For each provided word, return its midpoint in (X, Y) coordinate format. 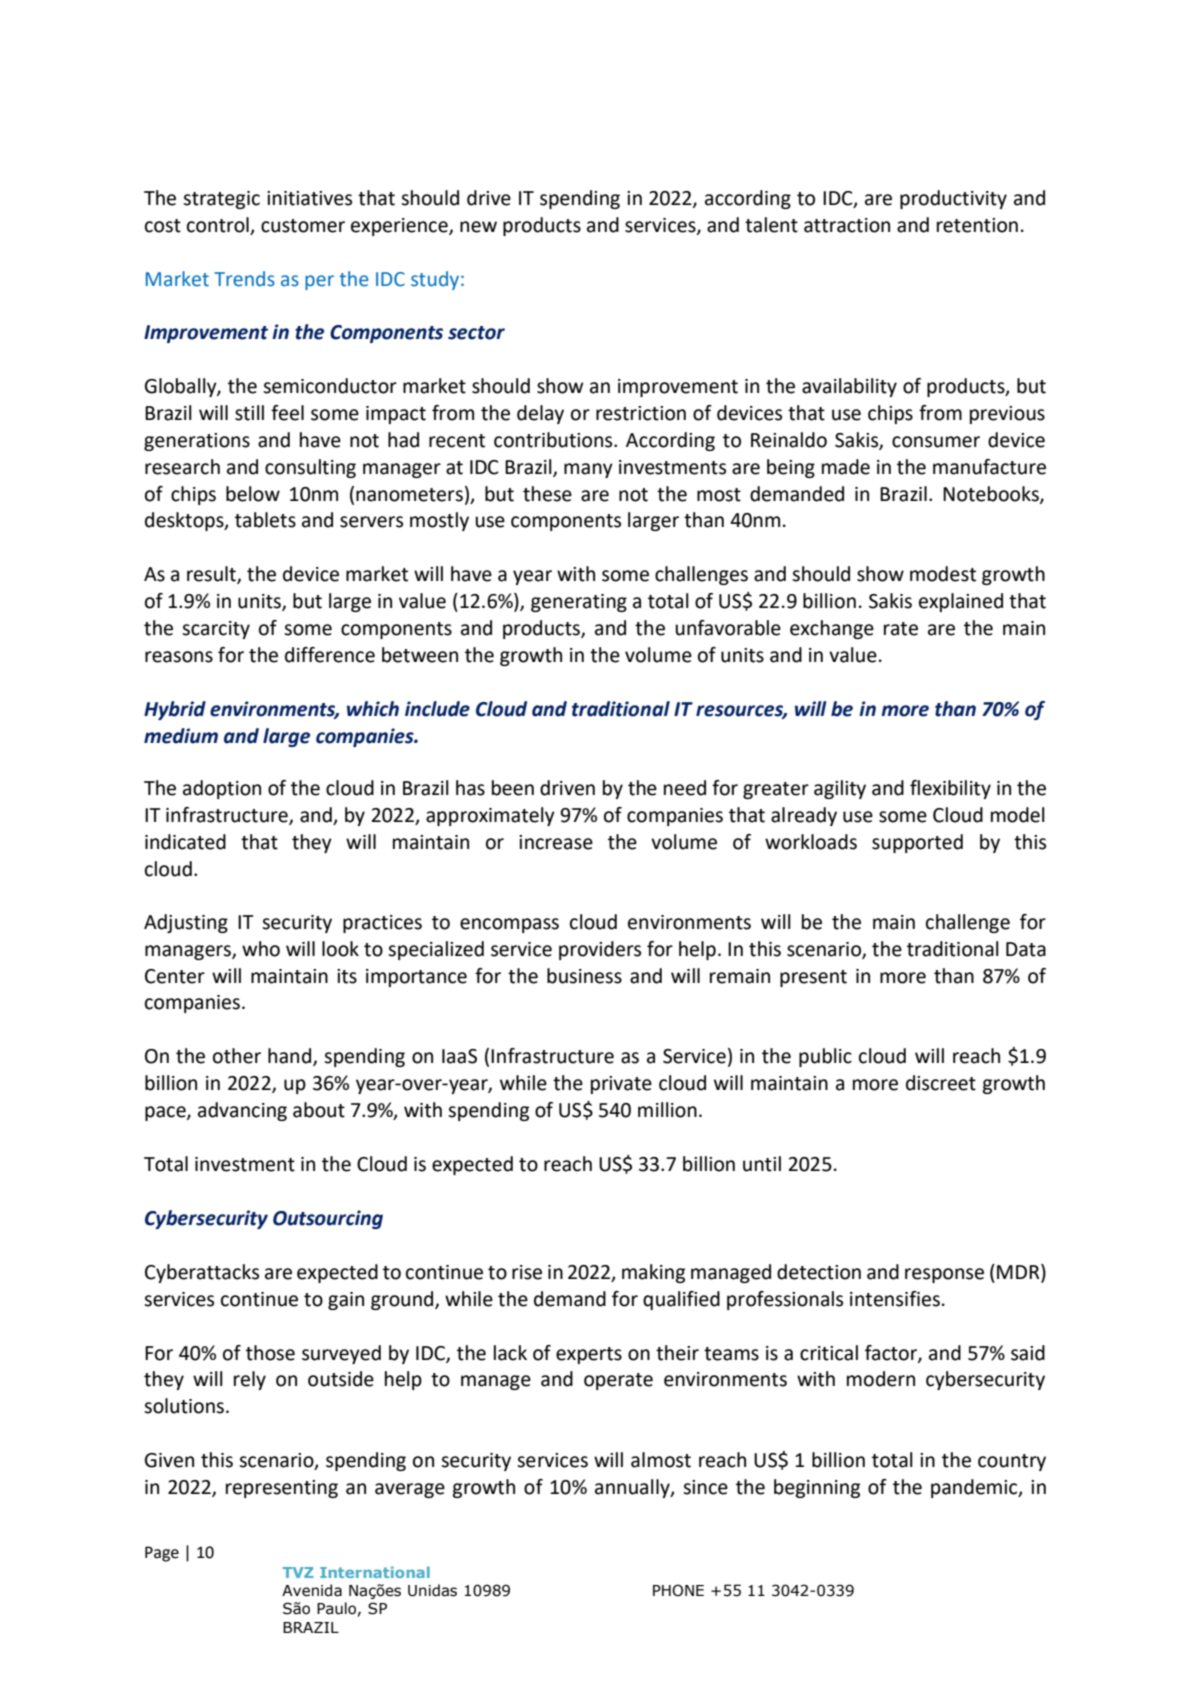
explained (961, 602)
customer (303, 226)
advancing (242, 1111)
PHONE (678, 1590)
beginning (817, 1488)
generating (579, 603)
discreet (941, 1083)
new (478, 227)
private (621, 1085)
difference (330, 655)
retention (977, 225)
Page (162, 1554)
